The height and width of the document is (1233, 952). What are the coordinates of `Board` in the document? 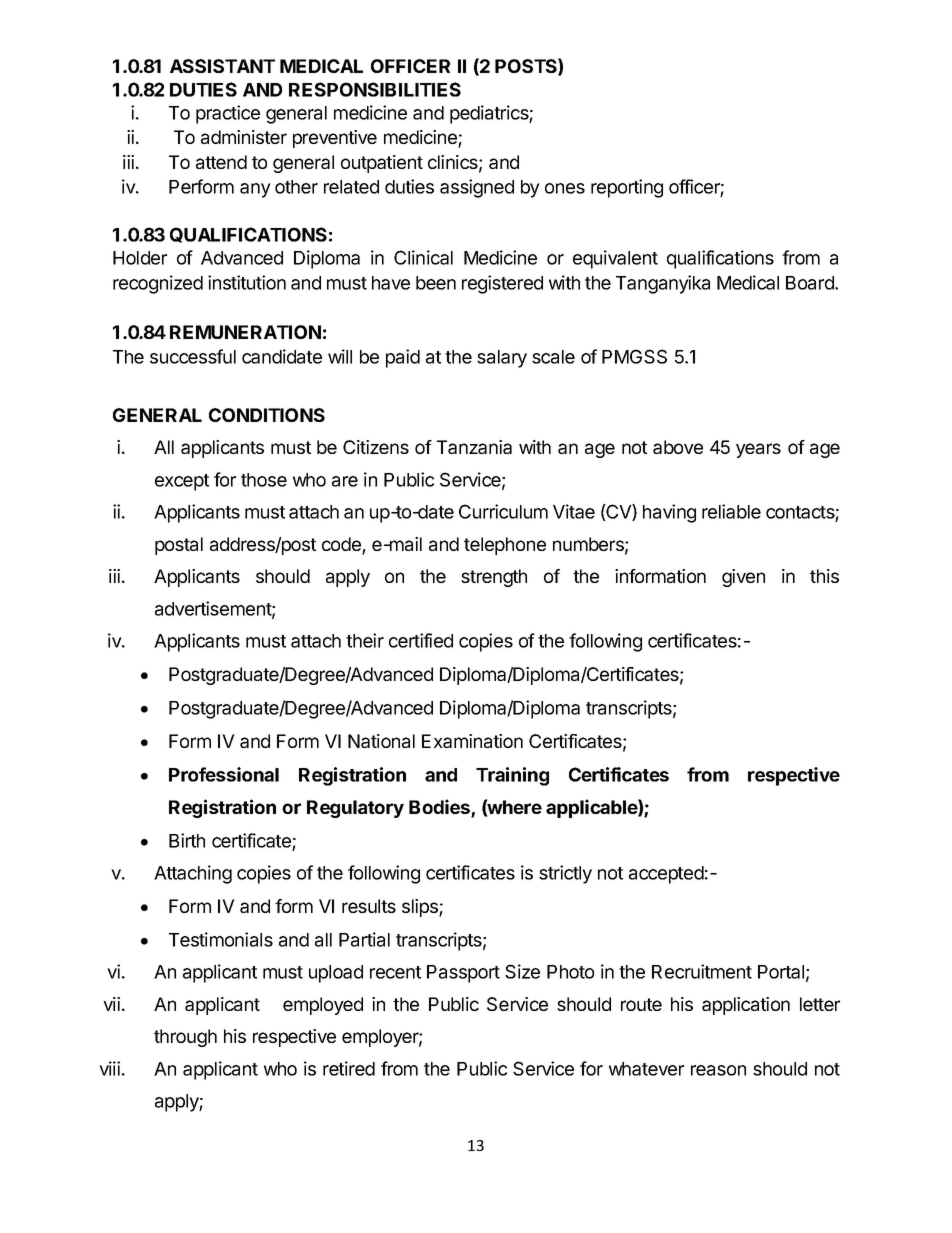 It's located at (811, 283).
